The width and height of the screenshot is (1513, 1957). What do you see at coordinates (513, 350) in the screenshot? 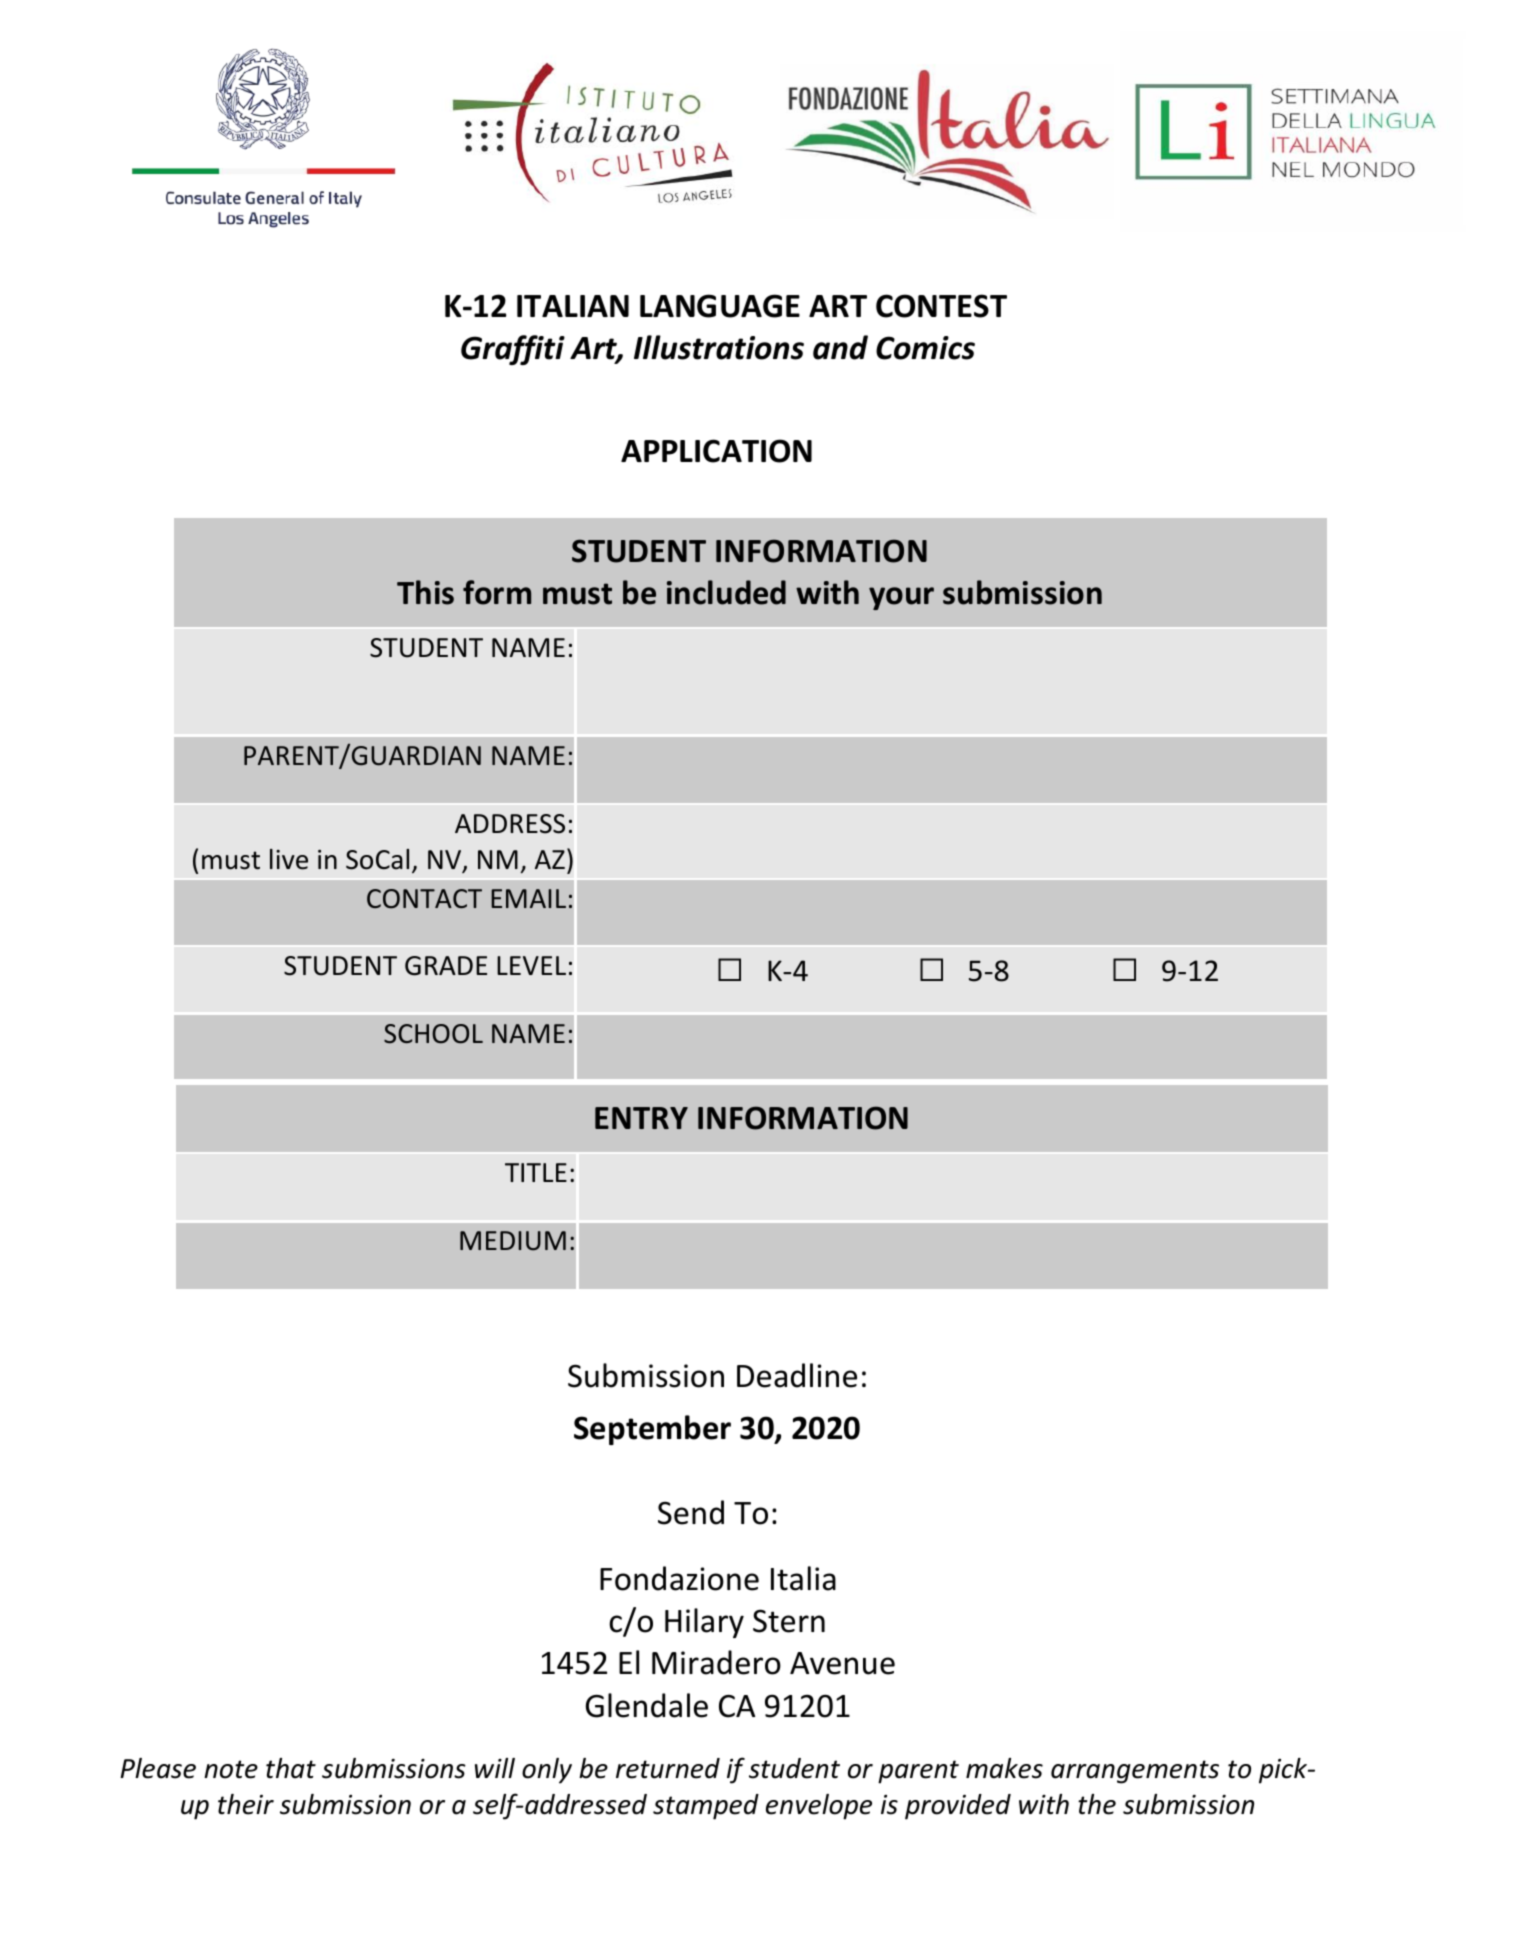
I see `Graffiti` at bounding box center [513, 350].
